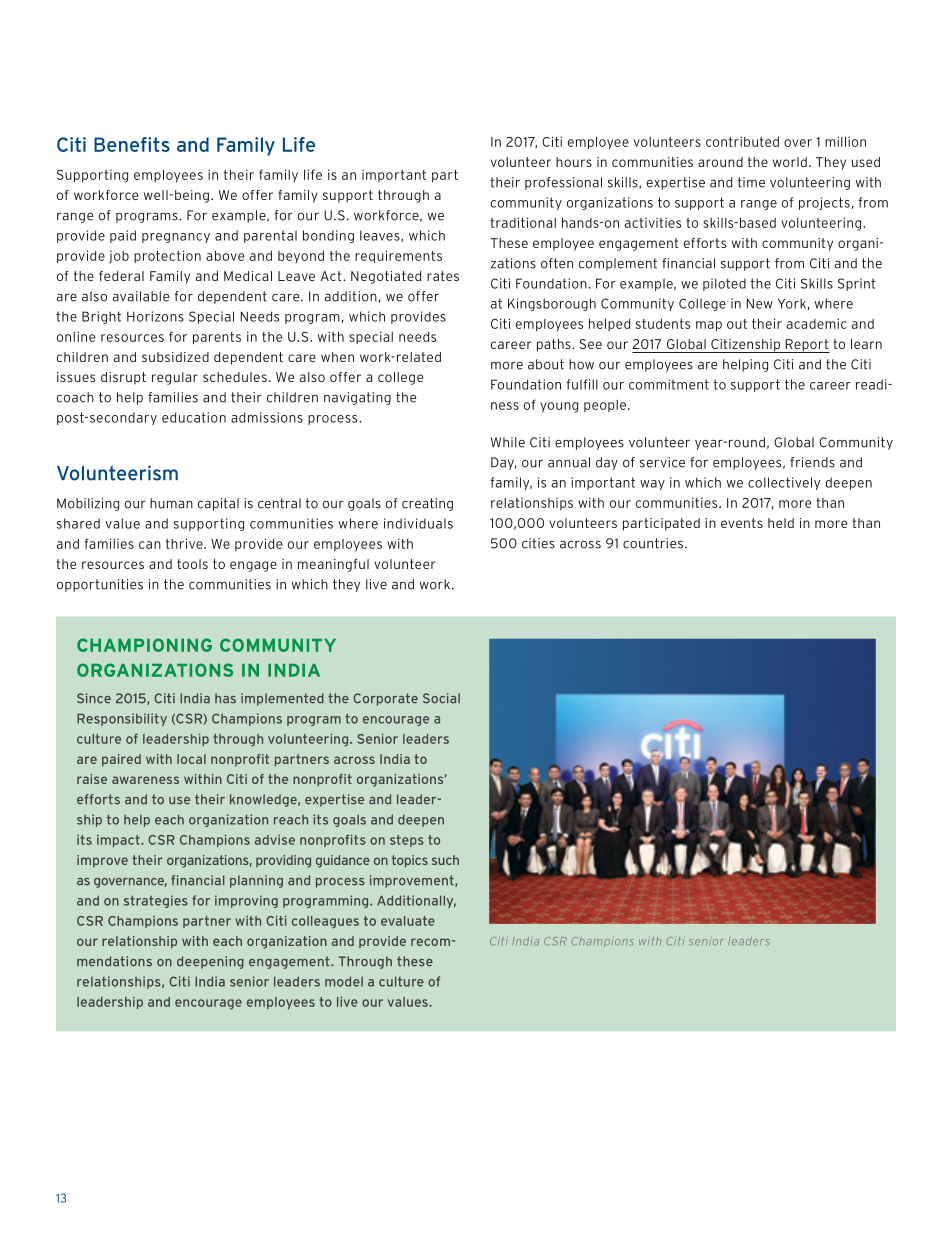 This page has height=1233, width=952. Describe the element at coordinates (563, 183) in the page. I see `professional` at that location.
